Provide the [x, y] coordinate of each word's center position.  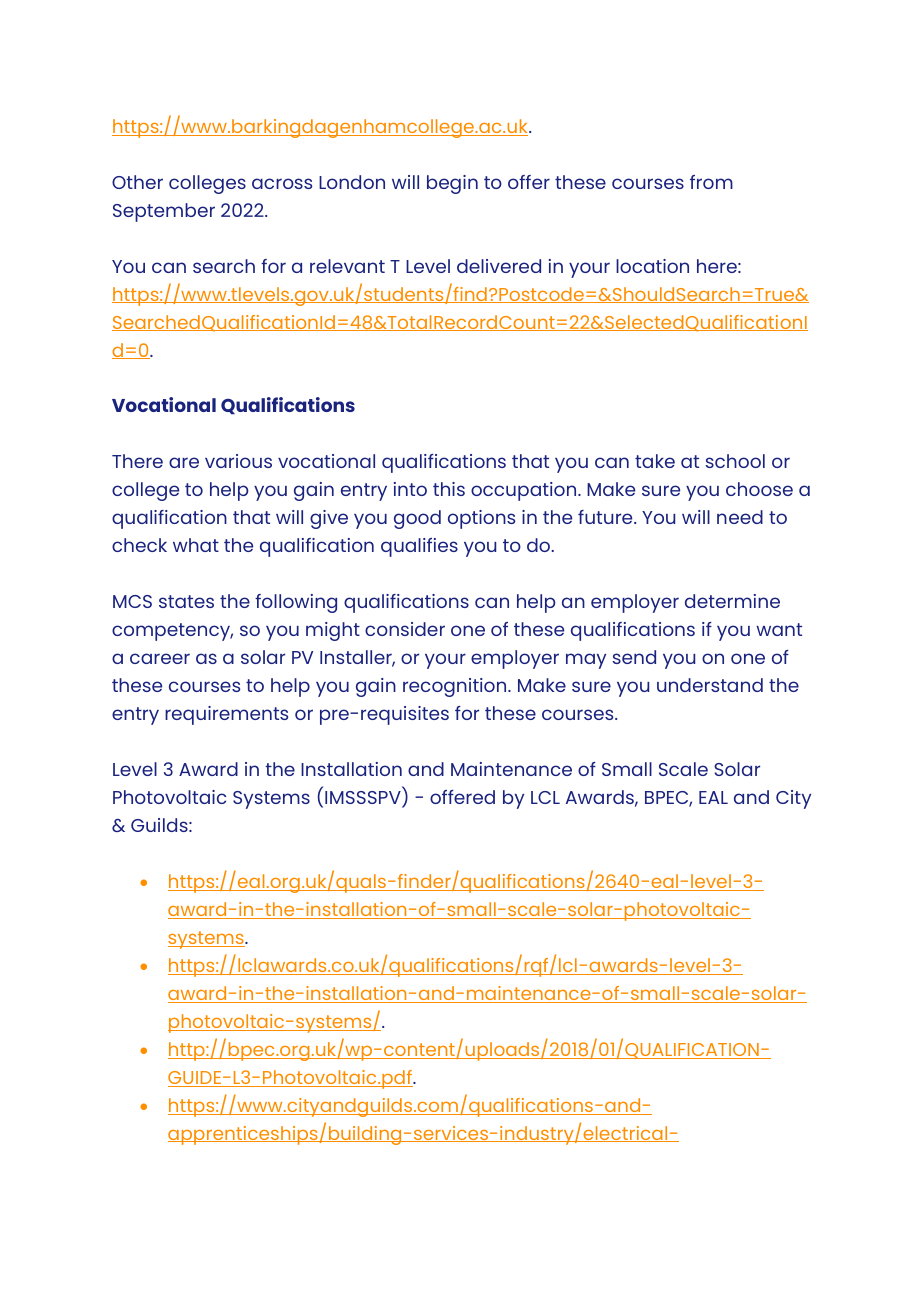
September [164, 212]
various [238, 461]
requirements [226, 715]
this [449, 489]
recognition [456, 687]
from [711, 182]
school [735, 461]
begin [452, 184]
